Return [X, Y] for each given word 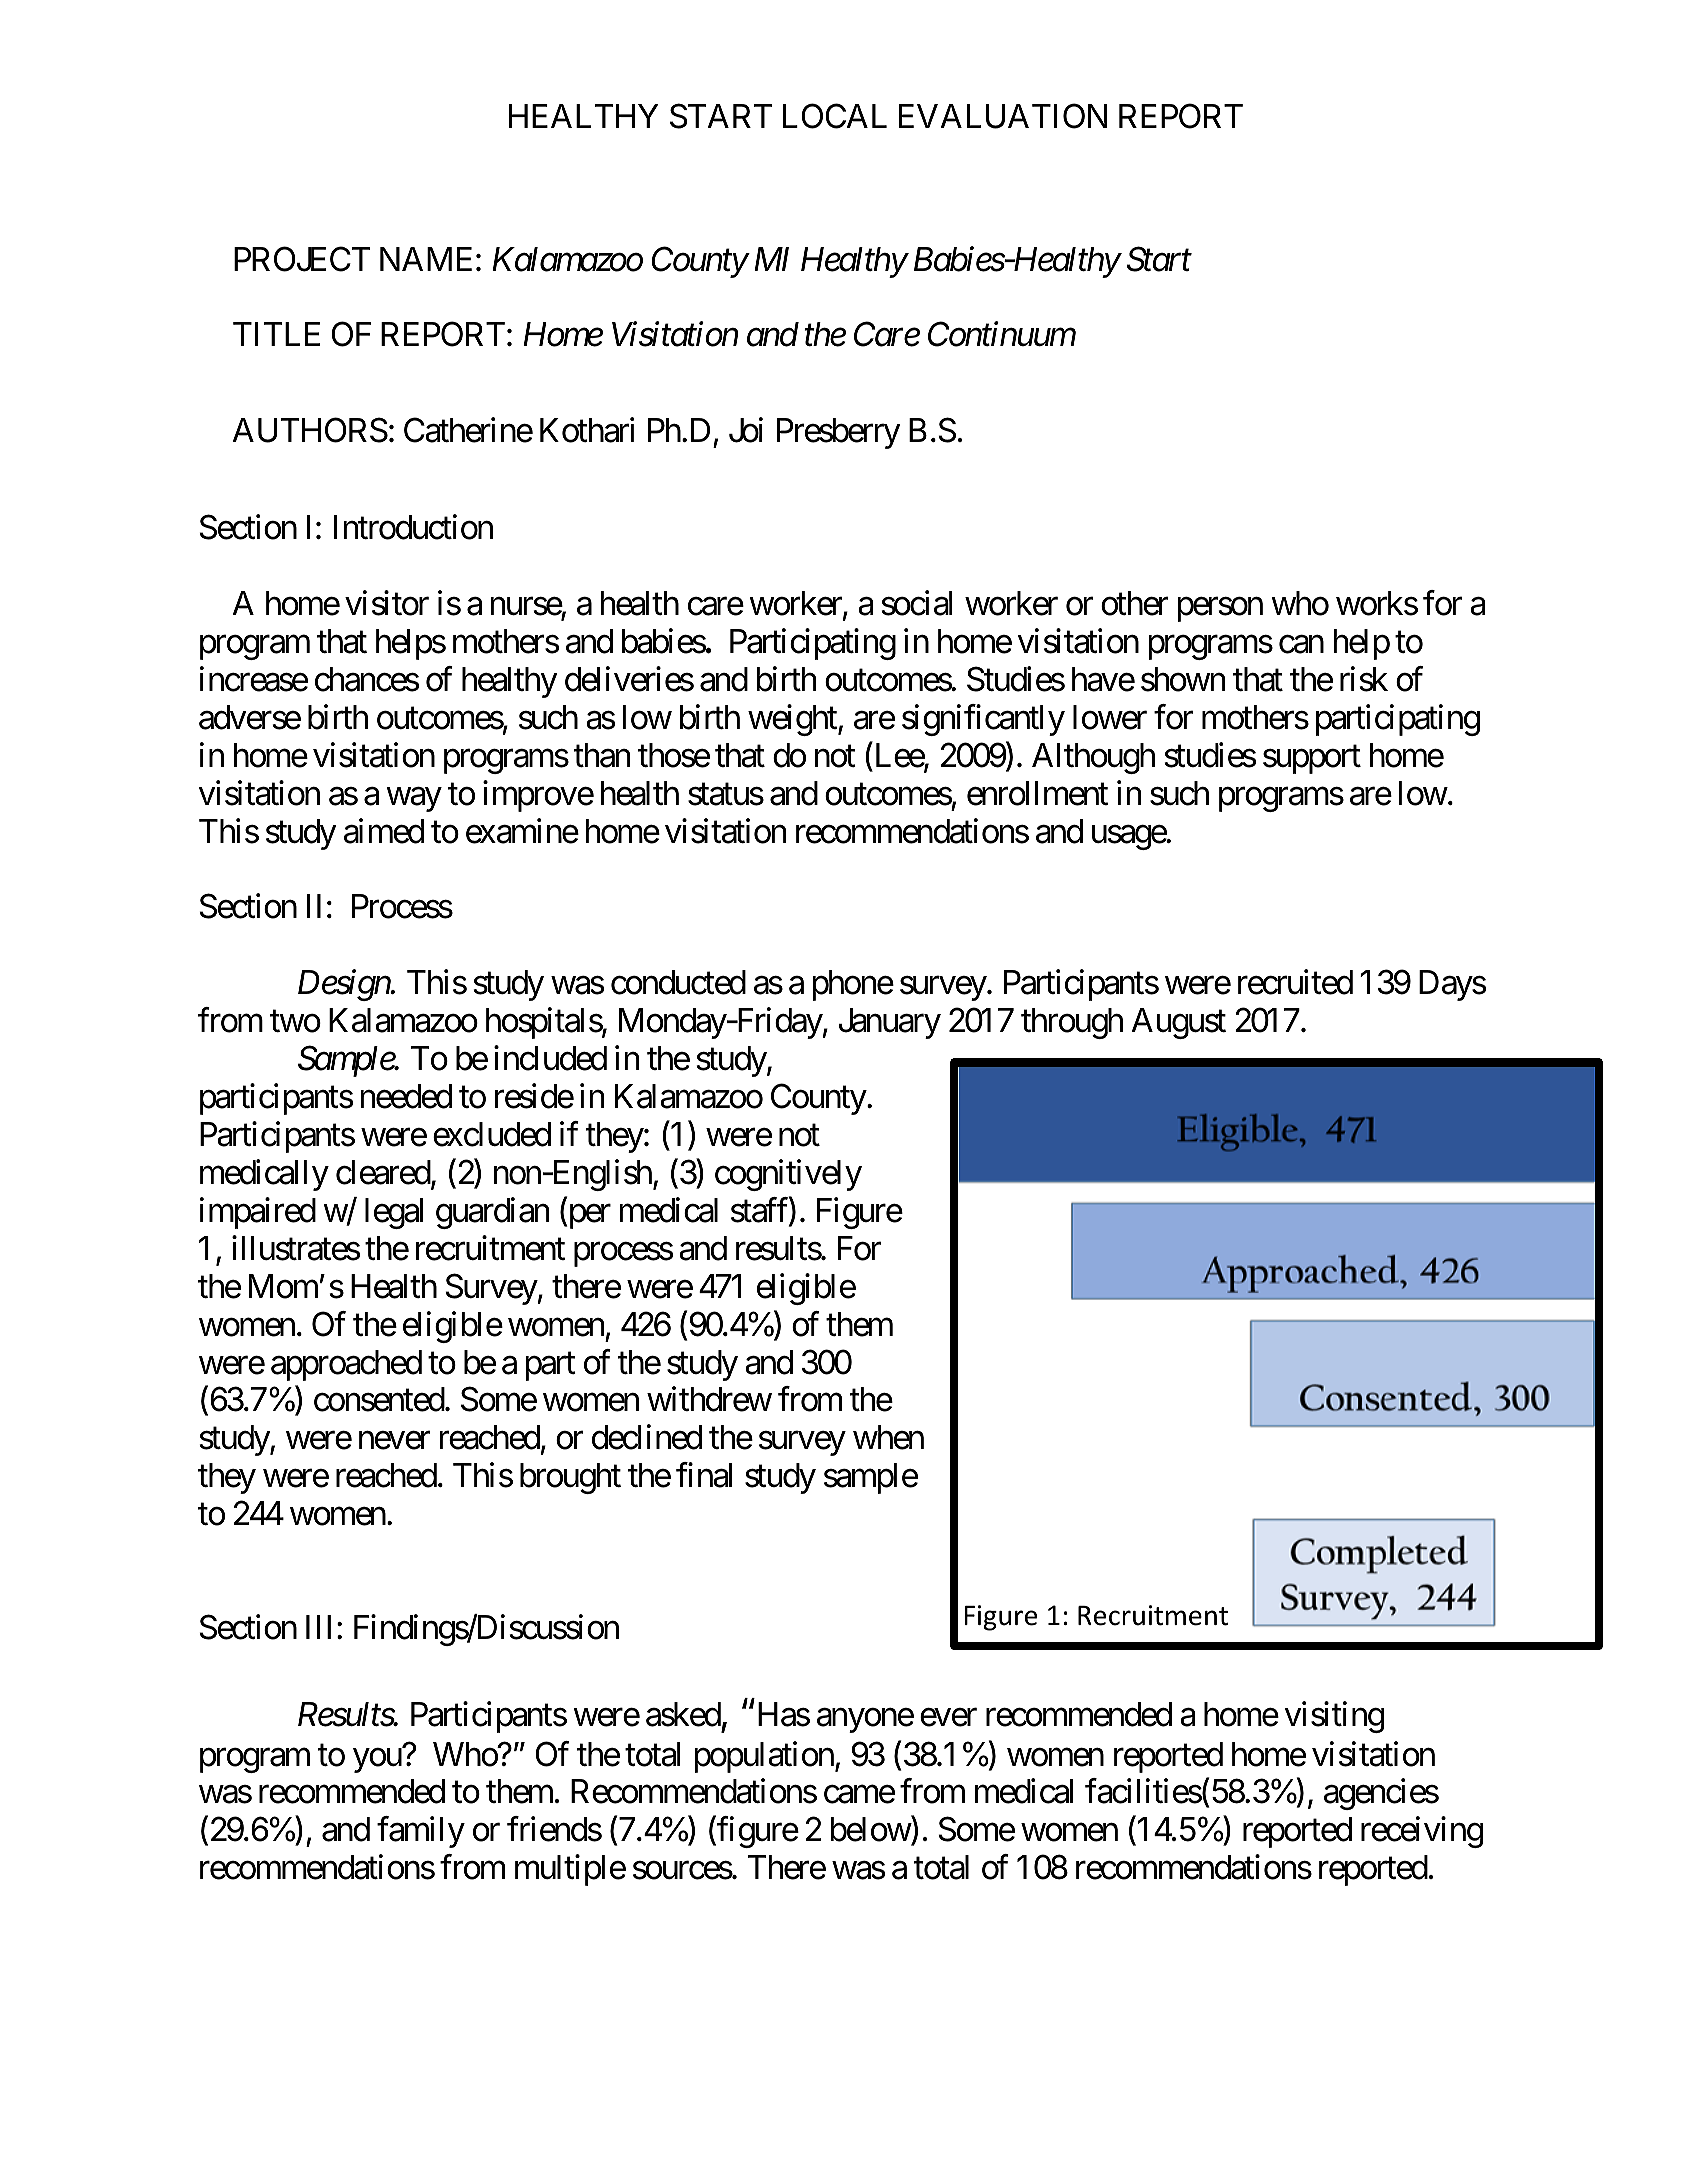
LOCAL [835, 116]
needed [406, 1096]
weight [793, 720]
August [1178, 1023]
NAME [426, 259]
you [377, 1760]
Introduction [413, 527]
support [1312, 760]
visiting [1334, 1717]
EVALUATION [1003, 116]
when [888, 1437]
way [414, 800]
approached [346, 1365]
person [1220, 610]
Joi [746, 430]
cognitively [788, 1175]
